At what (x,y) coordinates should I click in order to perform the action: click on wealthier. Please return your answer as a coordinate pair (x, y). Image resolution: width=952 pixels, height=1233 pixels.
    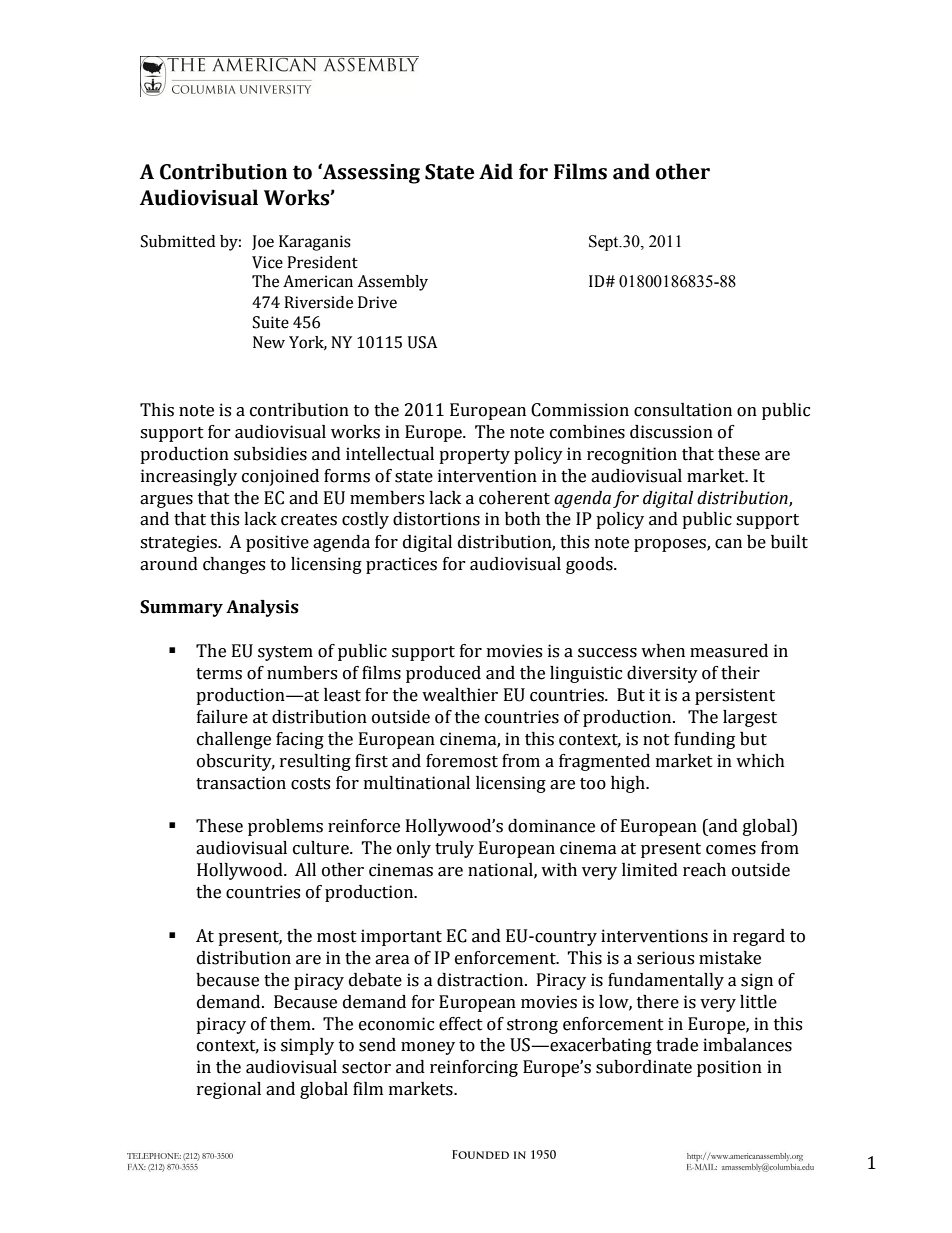
    Looking at the image, I should click on (460, 695).
